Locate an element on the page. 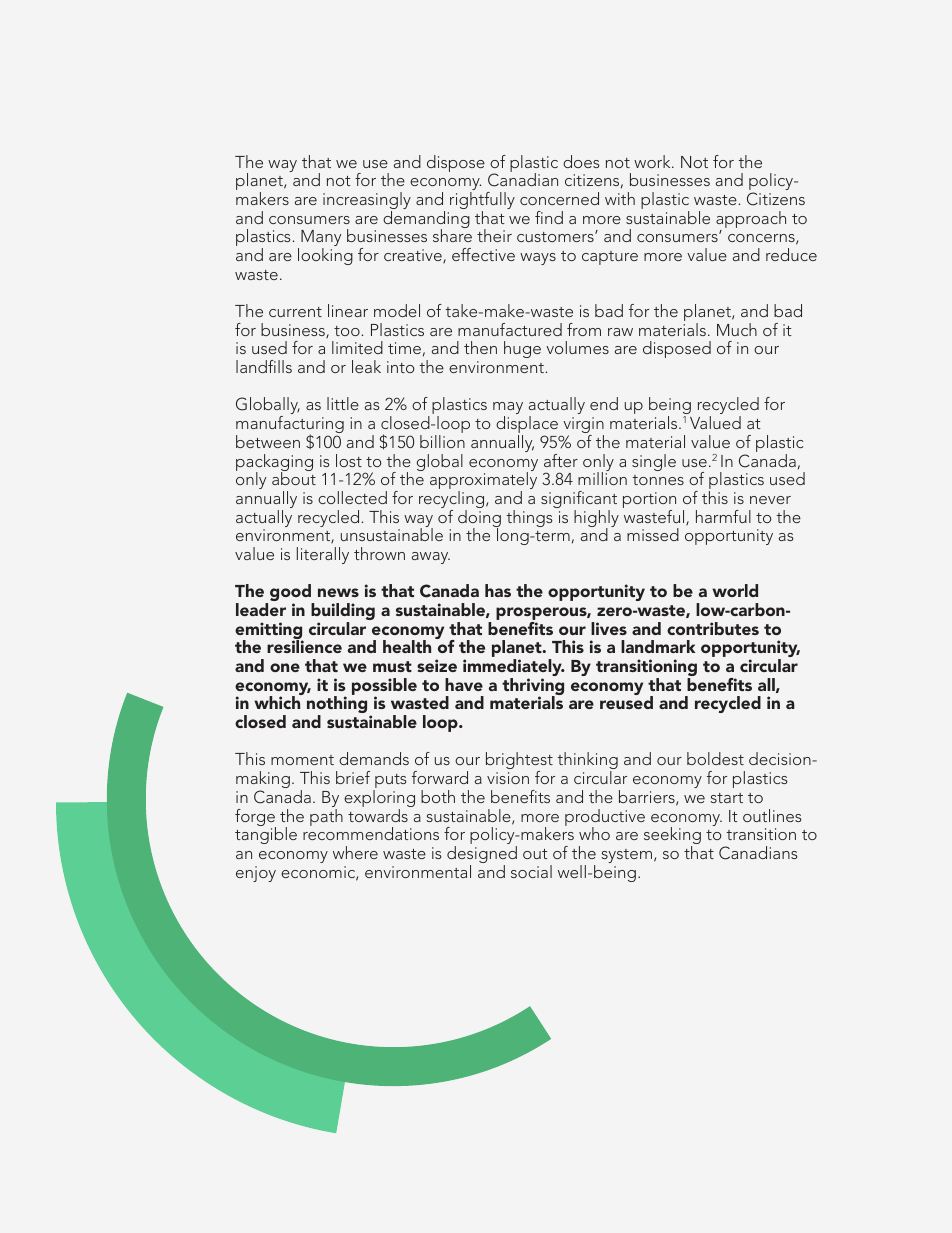 This image has height=1233, width=952. where is located at coordinates (355, 852).
